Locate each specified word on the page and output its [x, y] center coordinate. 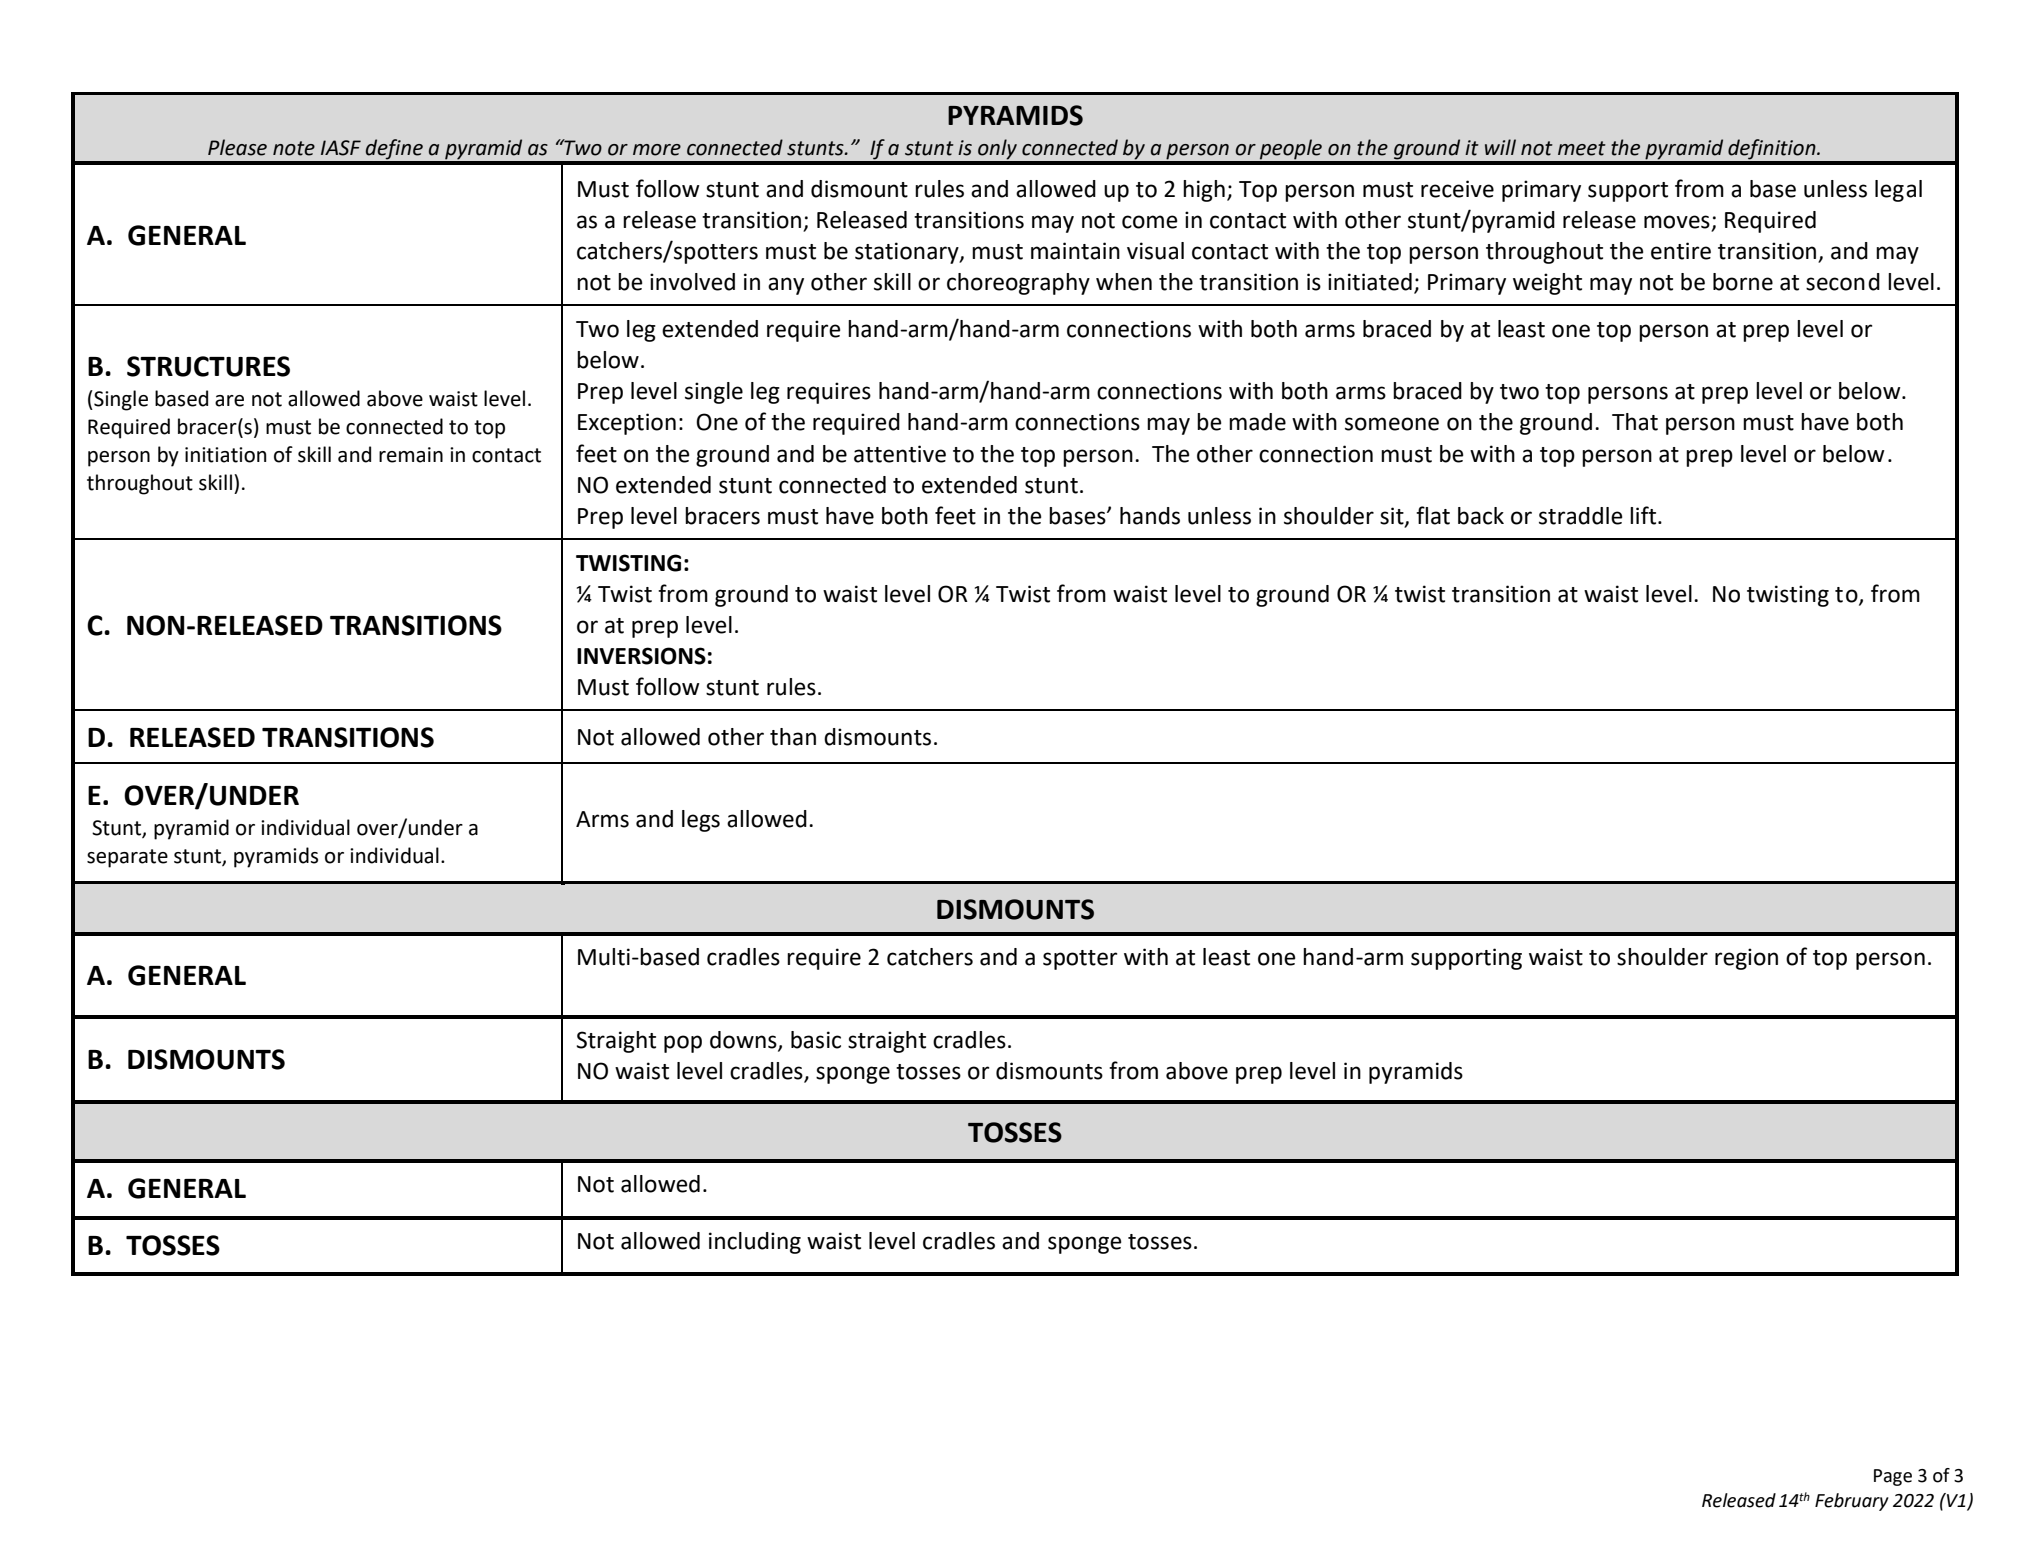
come [1150, 222]
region [1746, 959]
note [294, 148]
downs [744, 1041]
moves [1677, 222]
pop [683, 1044]
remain [411, 455]
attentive [900, 454]
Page [1893, 1477]
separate [127, 858]
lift [1644, 515]
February [1852, 1502]
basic [816, 1040]
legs [701, 821]
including [755, 1243]
